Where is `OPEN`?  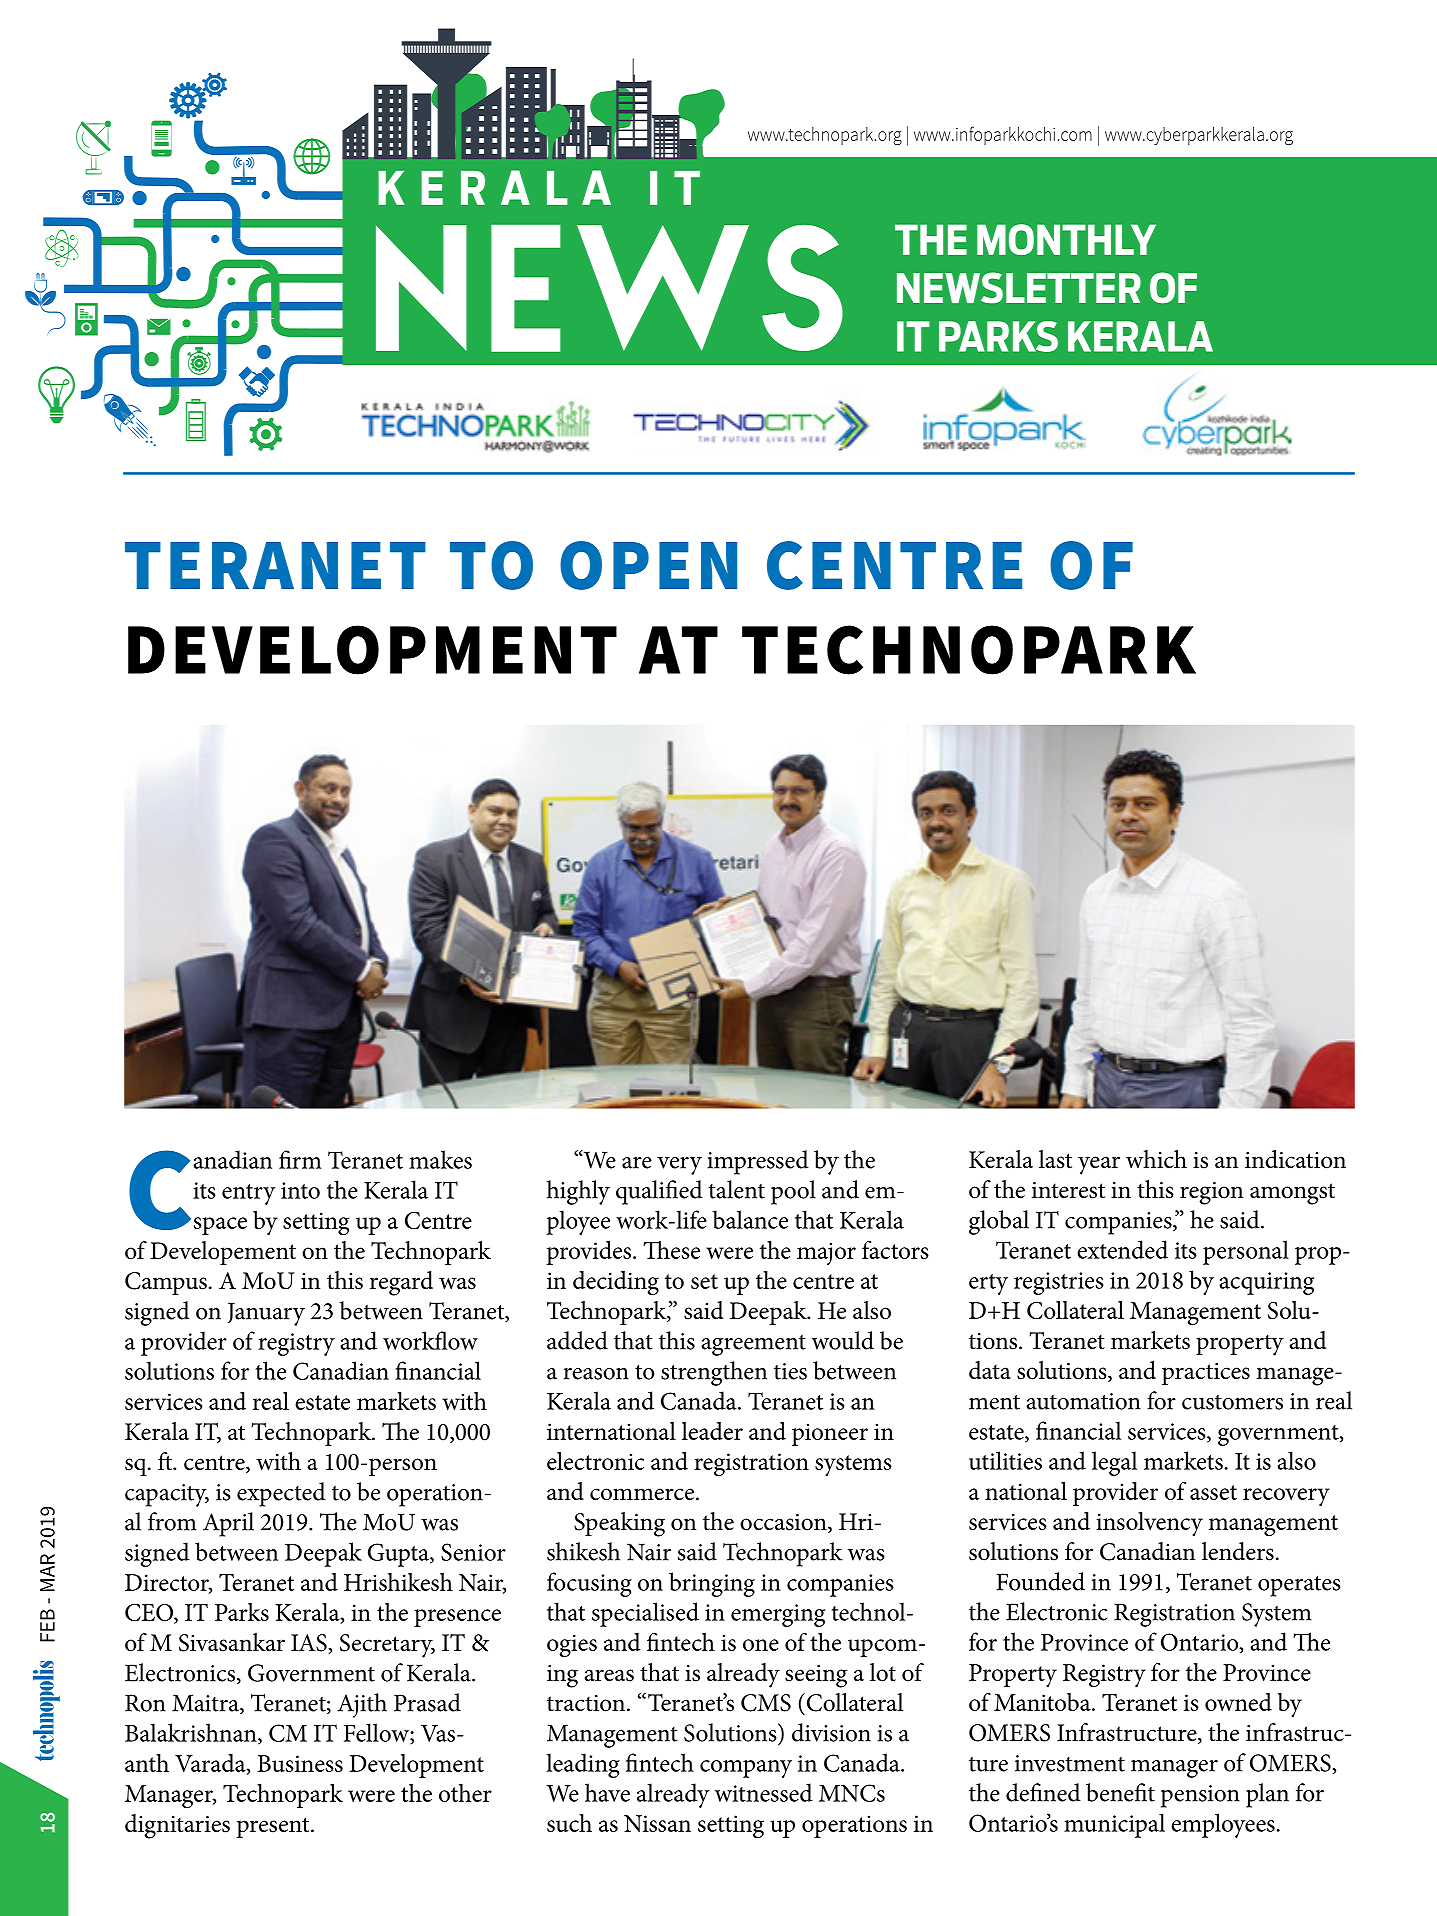 OPEN is located at coordinates (648, 565).
